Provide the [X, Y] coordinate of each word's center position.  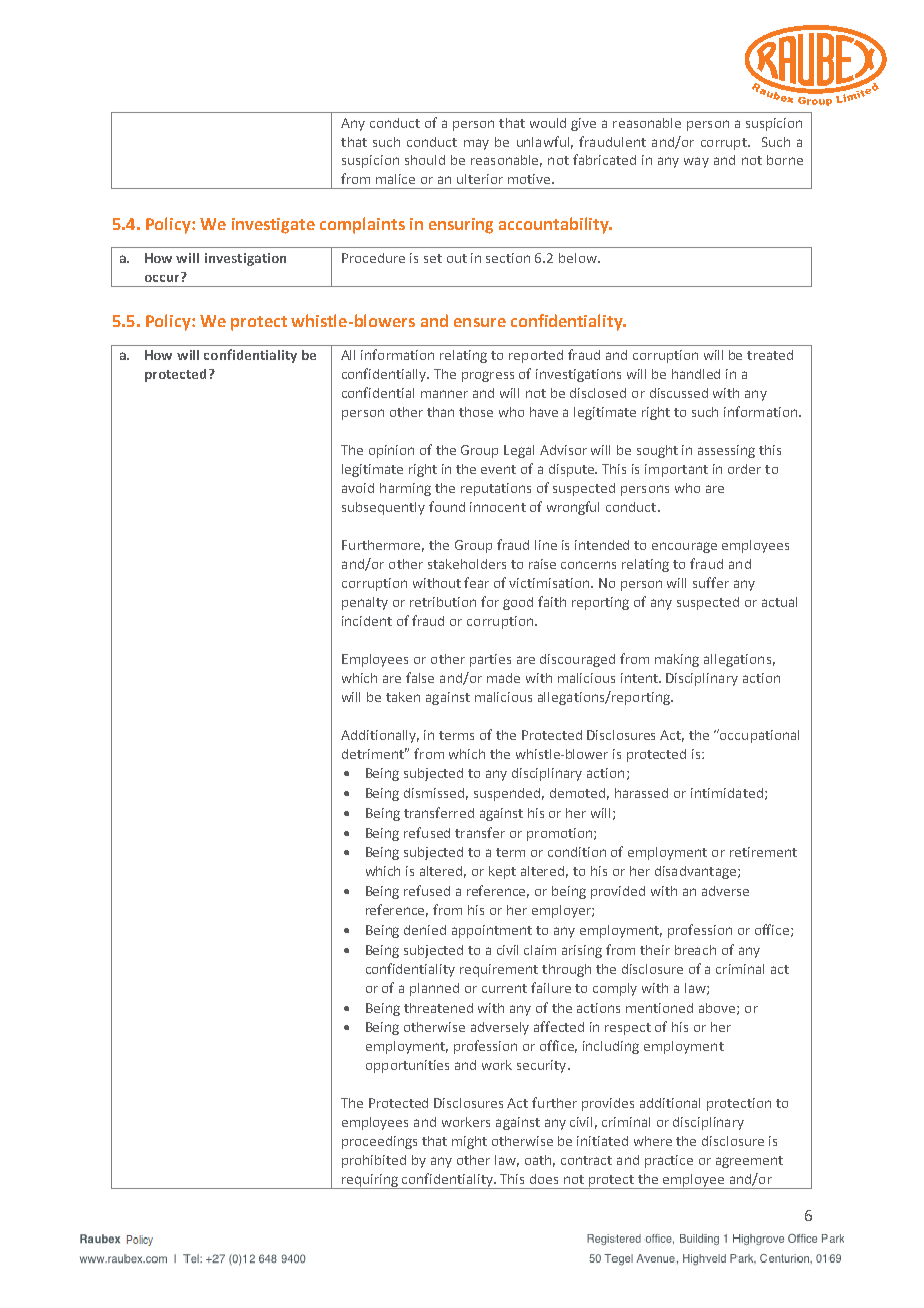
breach [695, 950]
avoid [358, 488]
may [476, 144]
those [476, 412]
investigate [273, 226]
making [677, 660]
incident [367, 621]
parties [490, 660]
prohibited [374, 1161]
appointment [492, 931]
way [696, 162]
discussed [679, 393]
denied [425, 930]
